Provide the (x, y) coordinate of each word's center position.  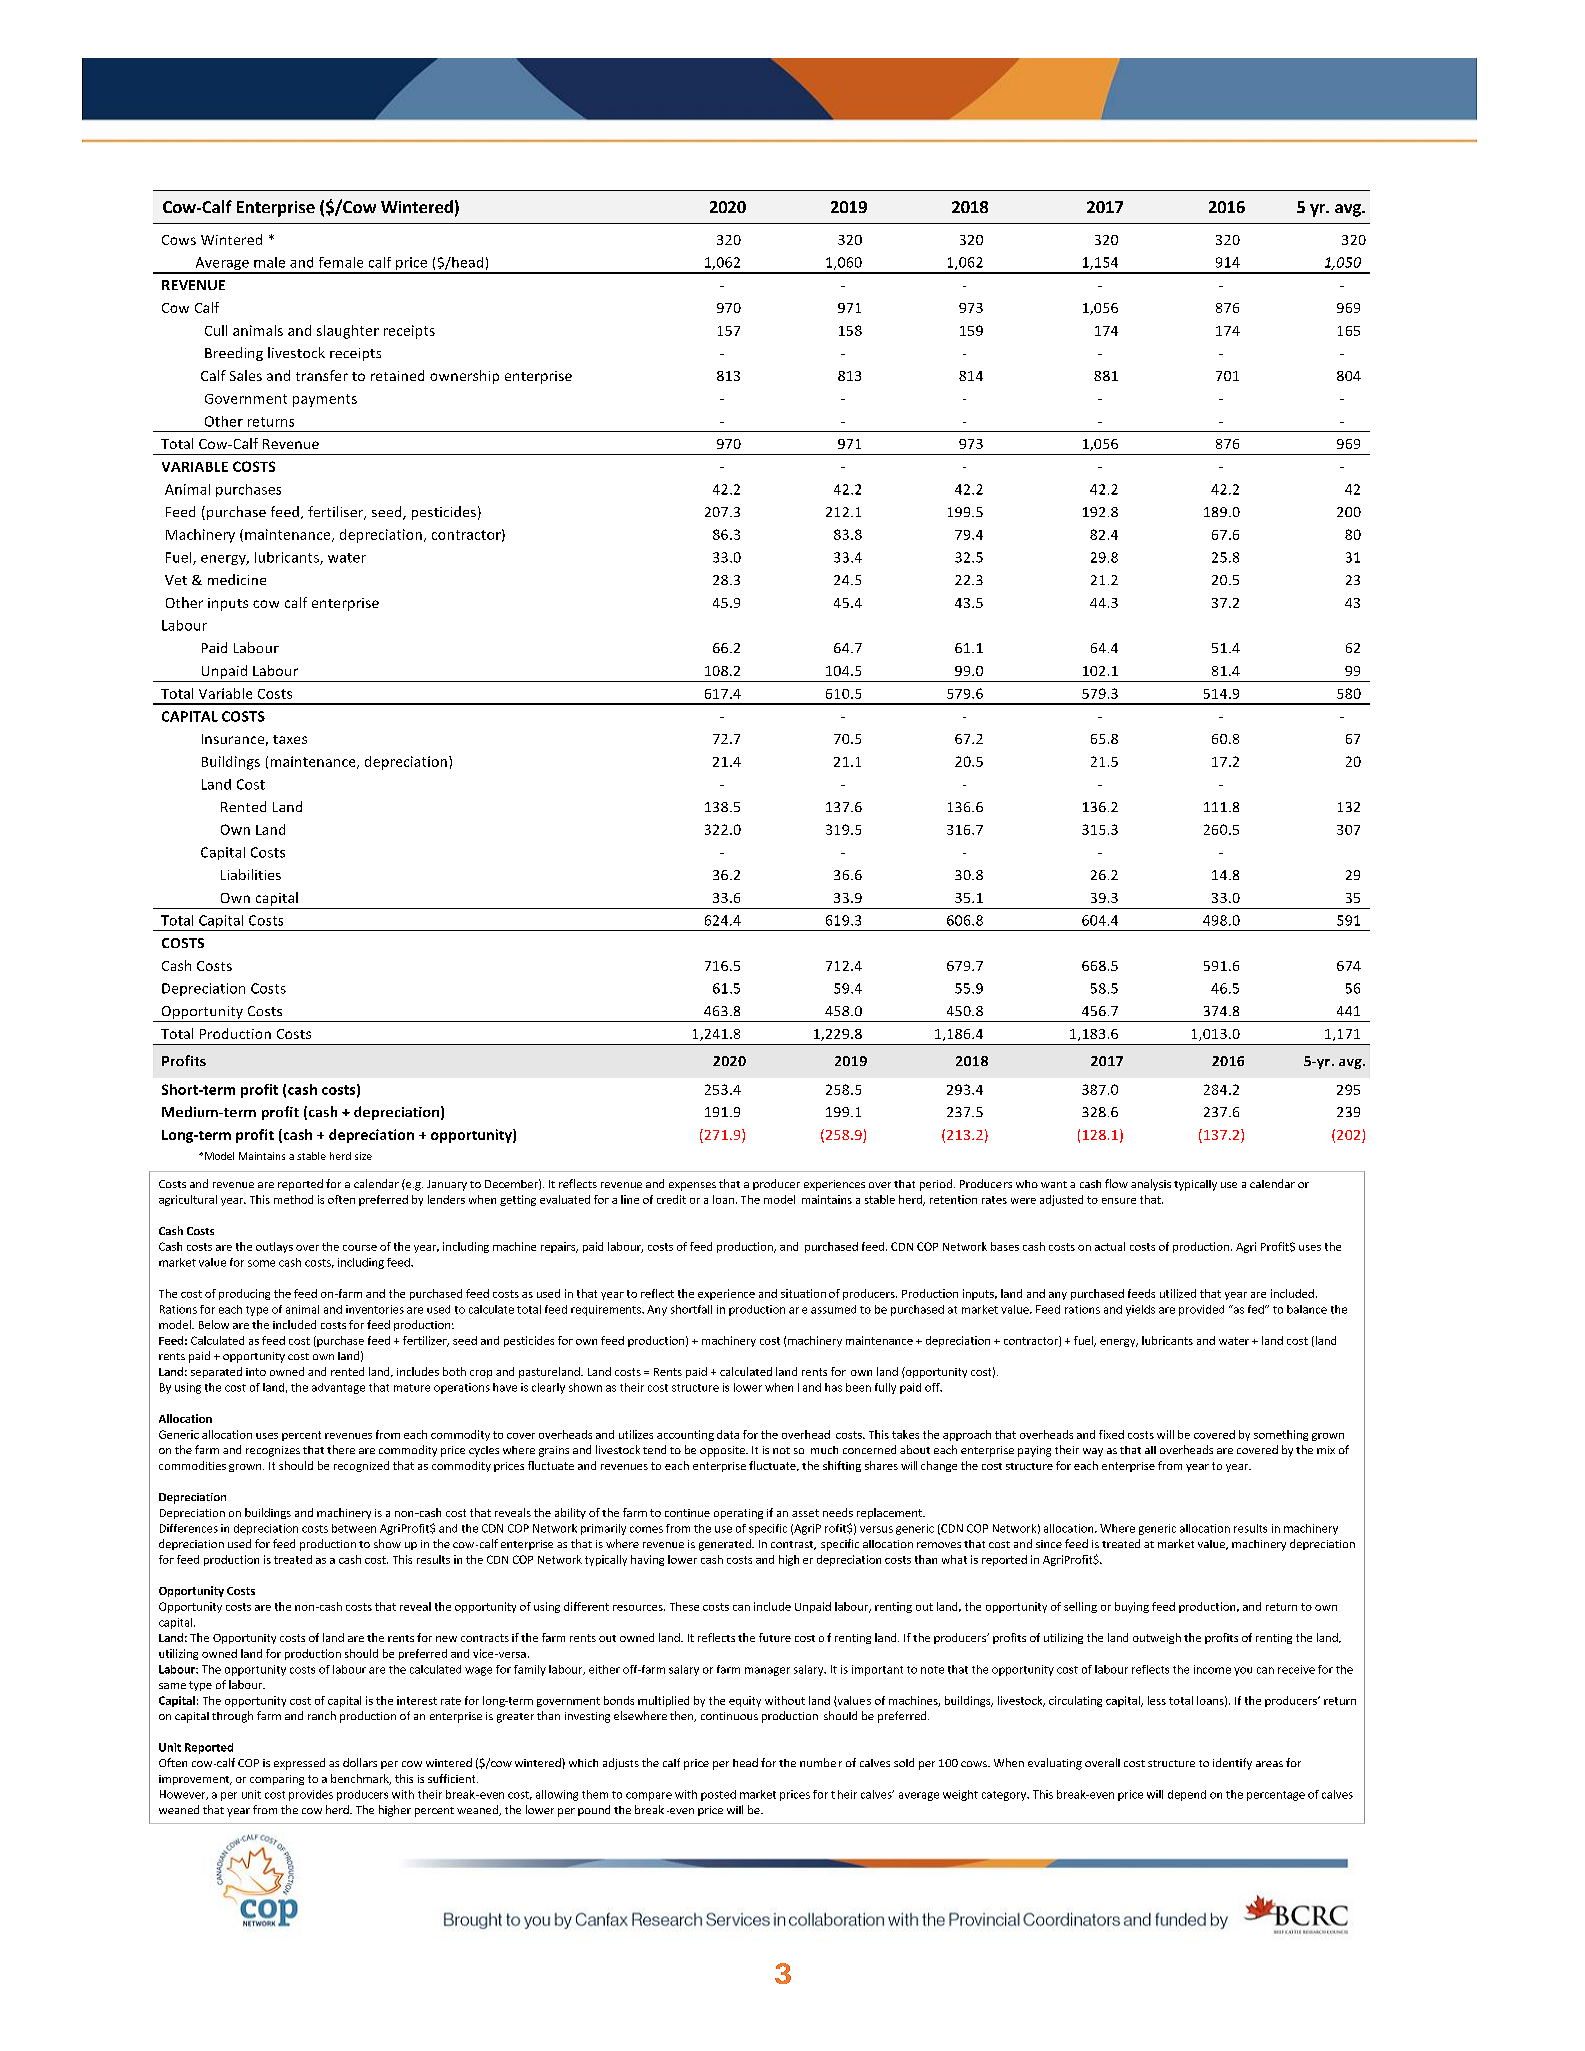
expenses (692, 1186)
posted (718, 1795)
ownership (464, 377)
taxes (290, 739)
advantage (338, 1388)
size (363, 1156)
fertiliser (337, 513)
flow (1116, 1183)
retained (397, 375)
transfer (322, 375)
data (728, 1434)
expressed (299, 1764)
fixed (1111, 1434)
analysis (1151, 1185)
